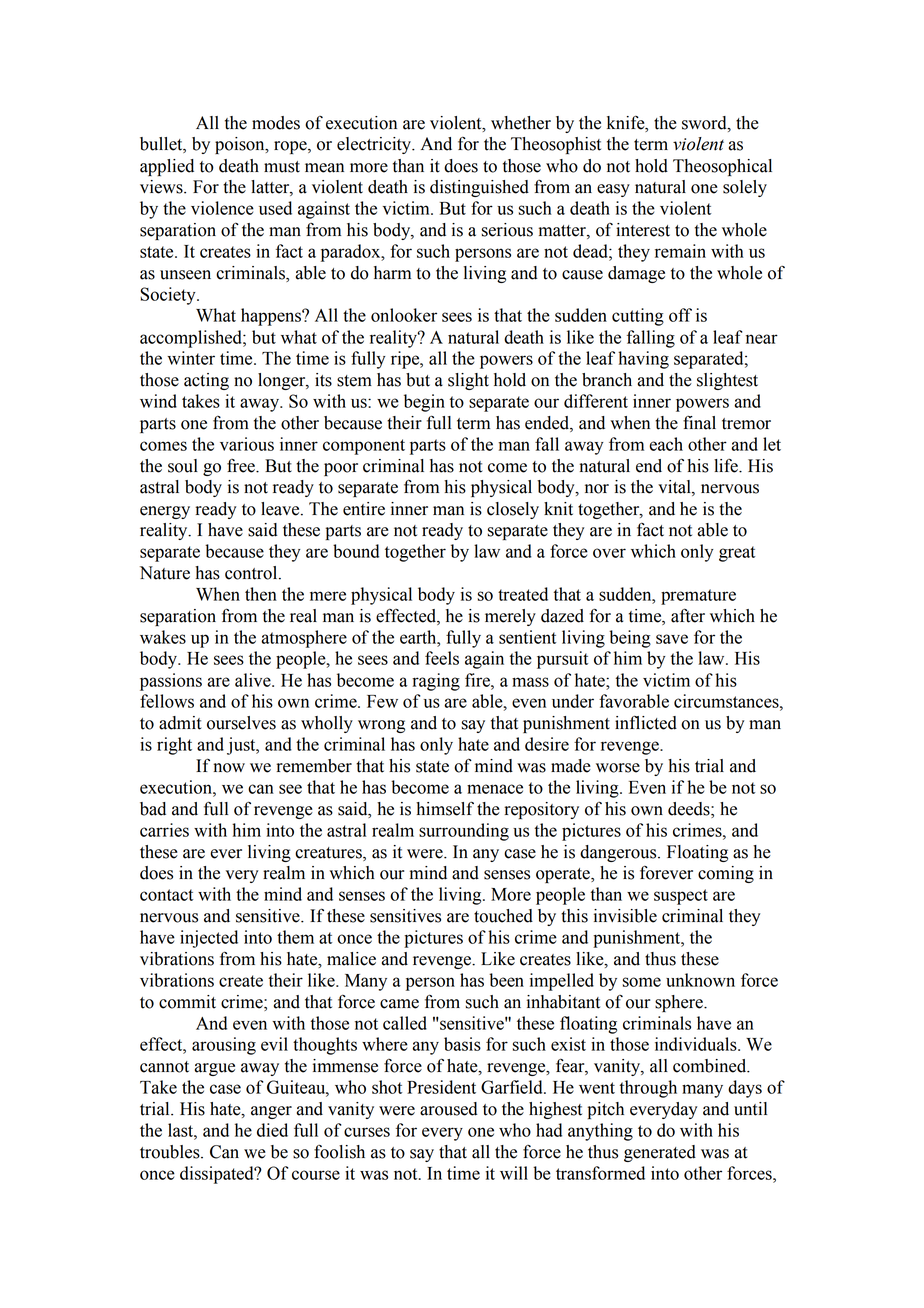 This screenshot has width=924, height=1308. Describe the element at coordinates (442, 658) in the screenshot. I see `feels` at that location.
